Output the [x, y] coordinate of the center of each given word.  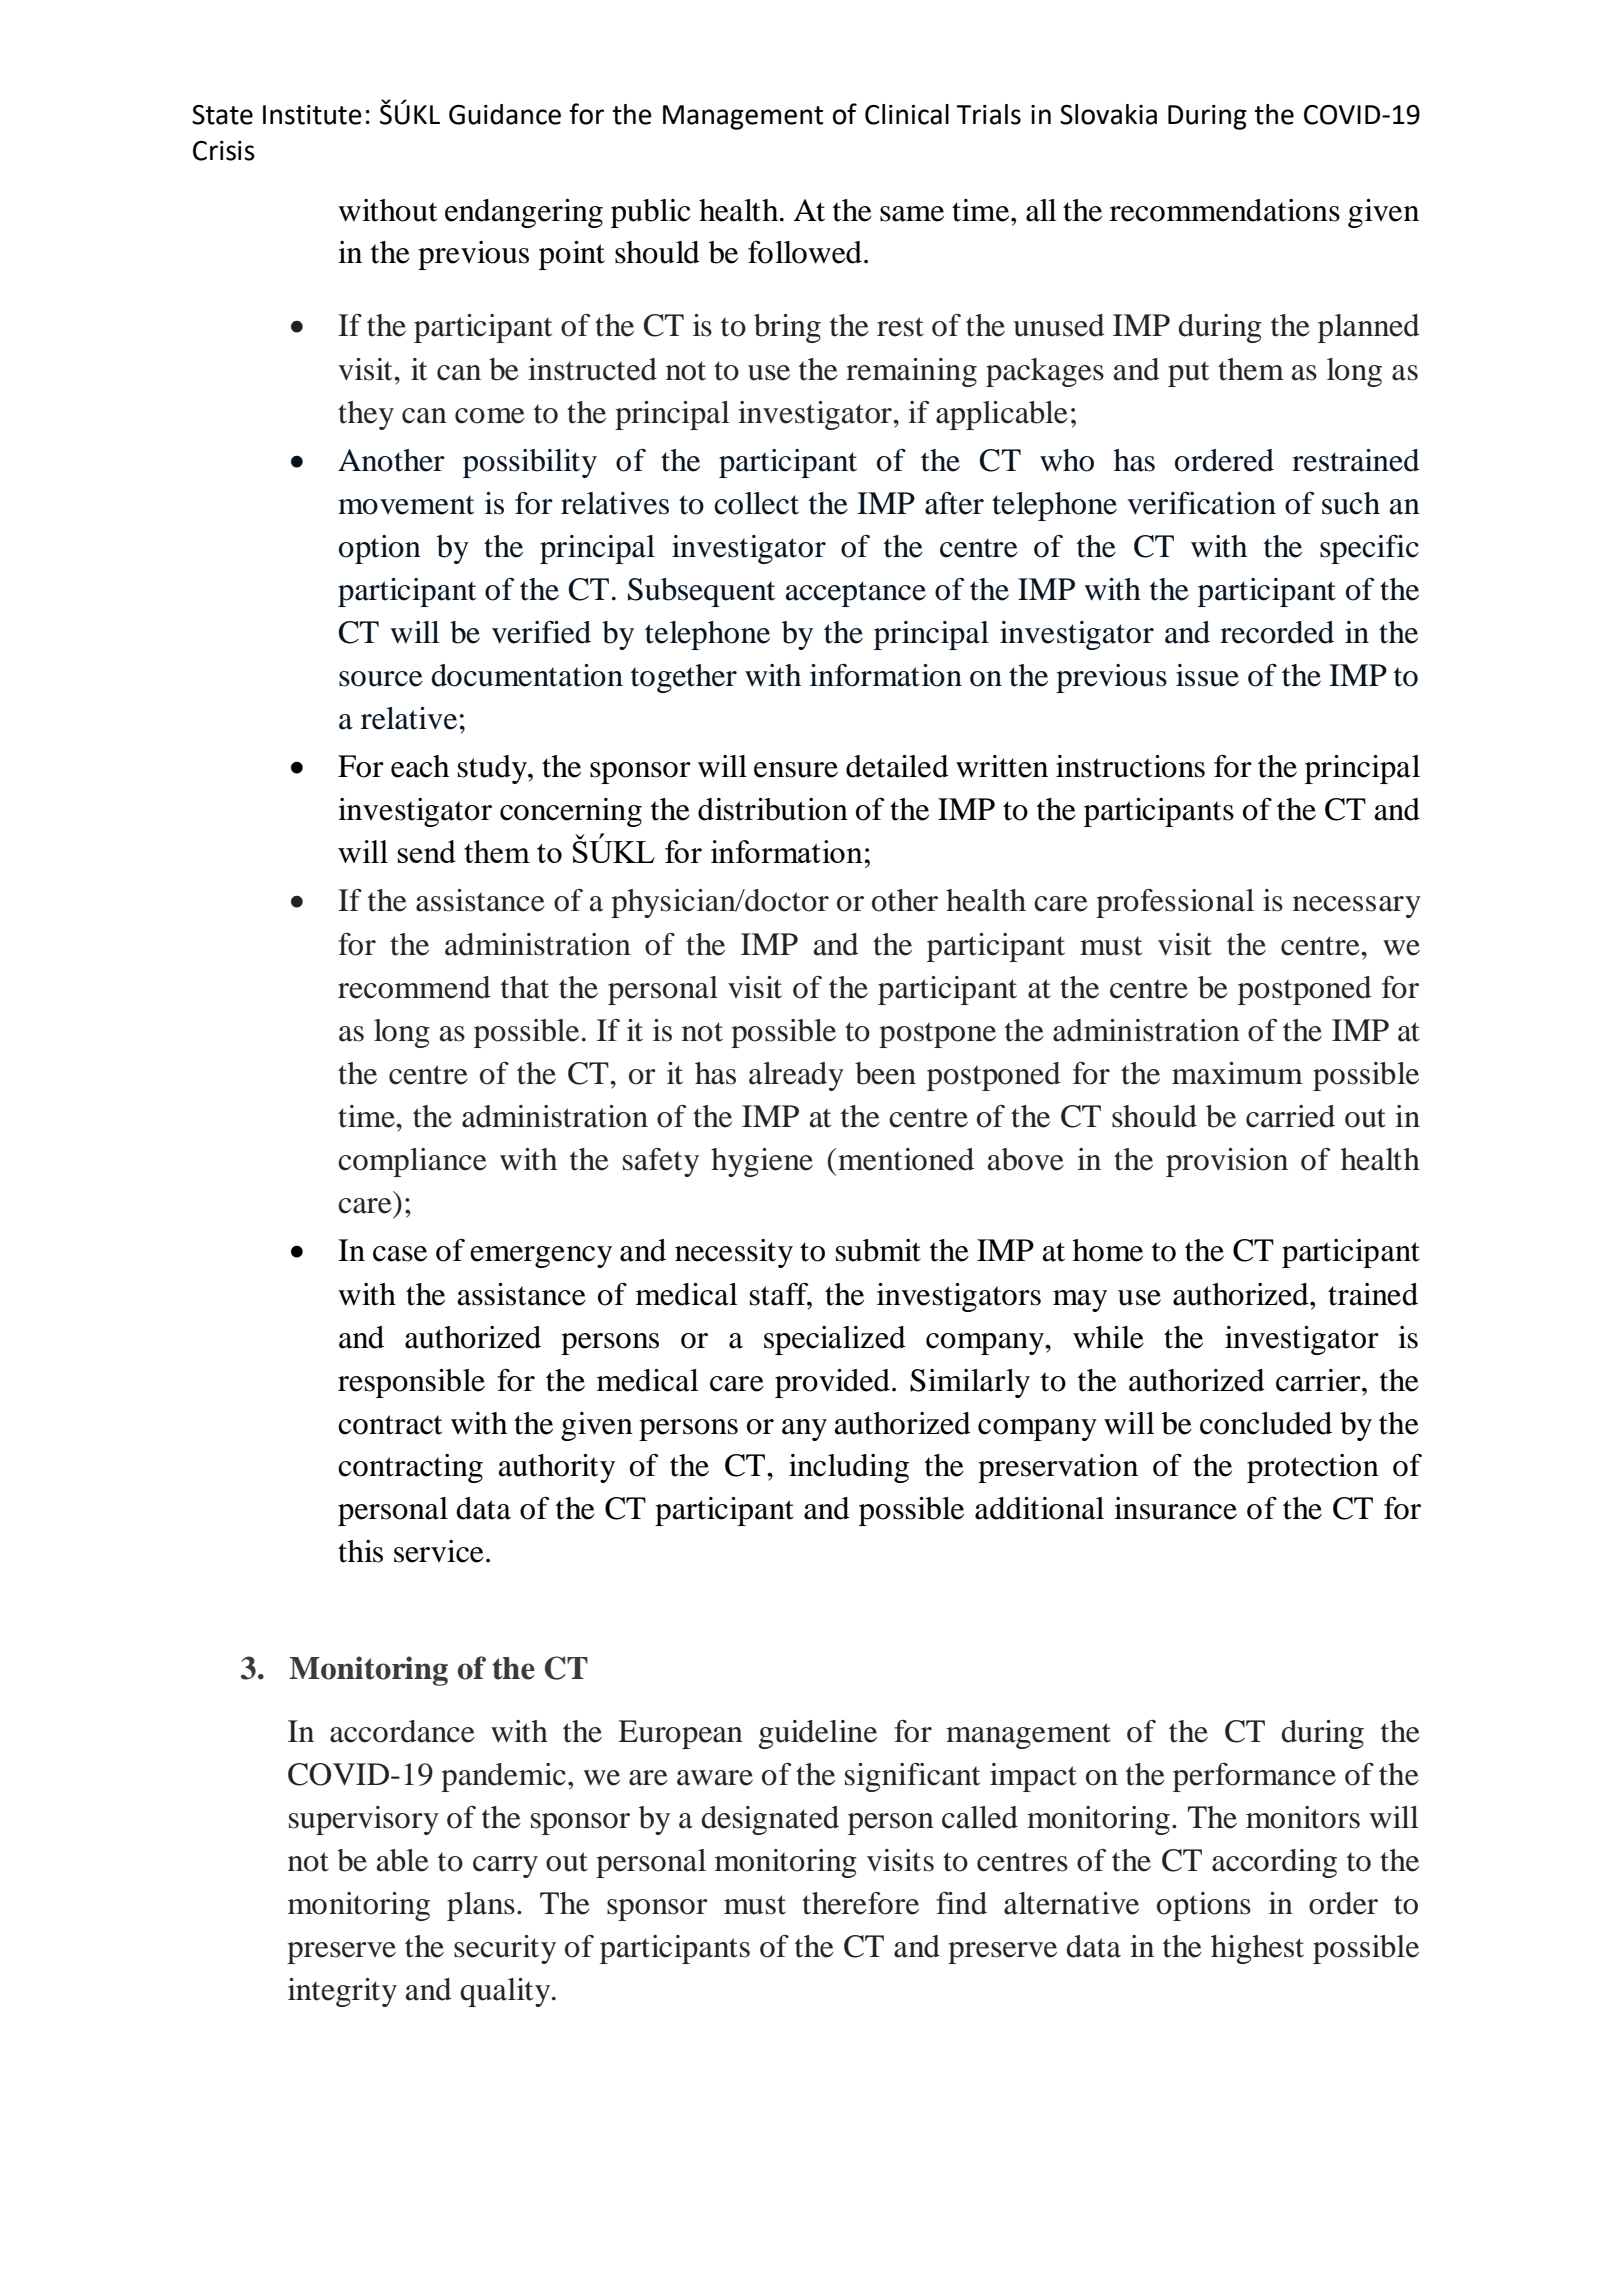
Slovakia [1108, 114]
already [796, 1076]
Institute [312, 115]
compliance [412, 1162]
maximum [1237, 1073]
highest [1257, 1949]
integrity [342, 1992]
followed [805, 252]
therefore [860, 1903]
